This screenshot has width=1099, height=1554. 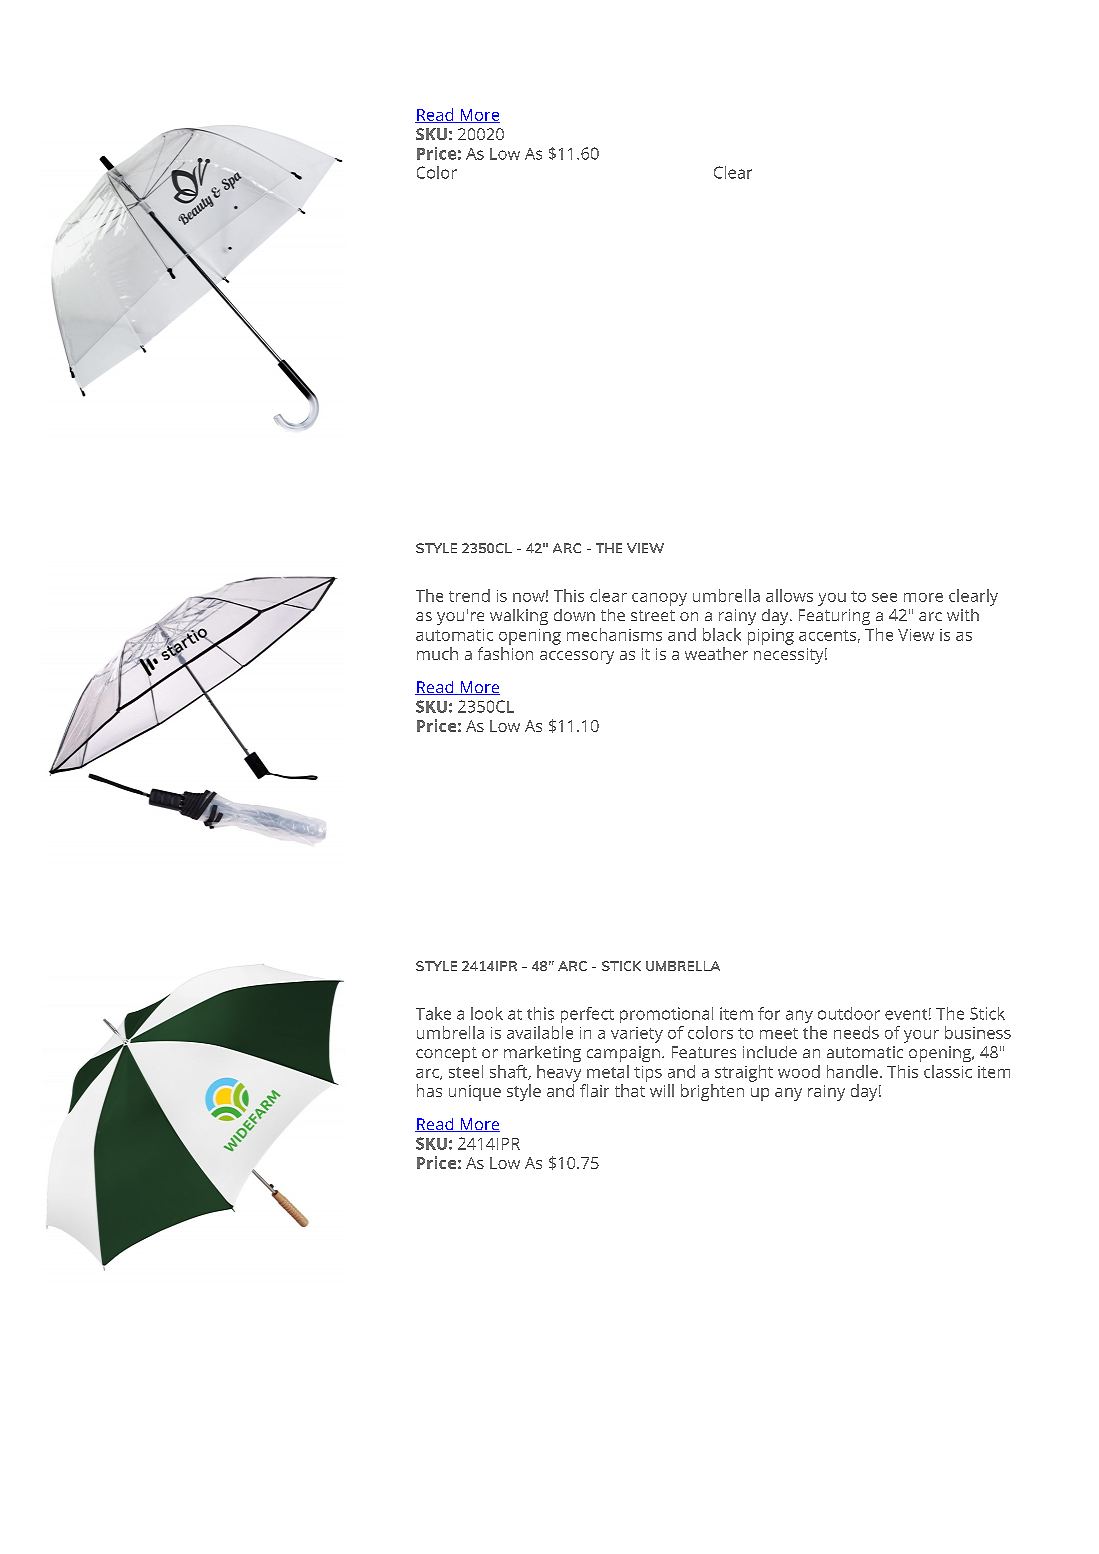 I want to click on brighten, so click(x=712, y=1092).
